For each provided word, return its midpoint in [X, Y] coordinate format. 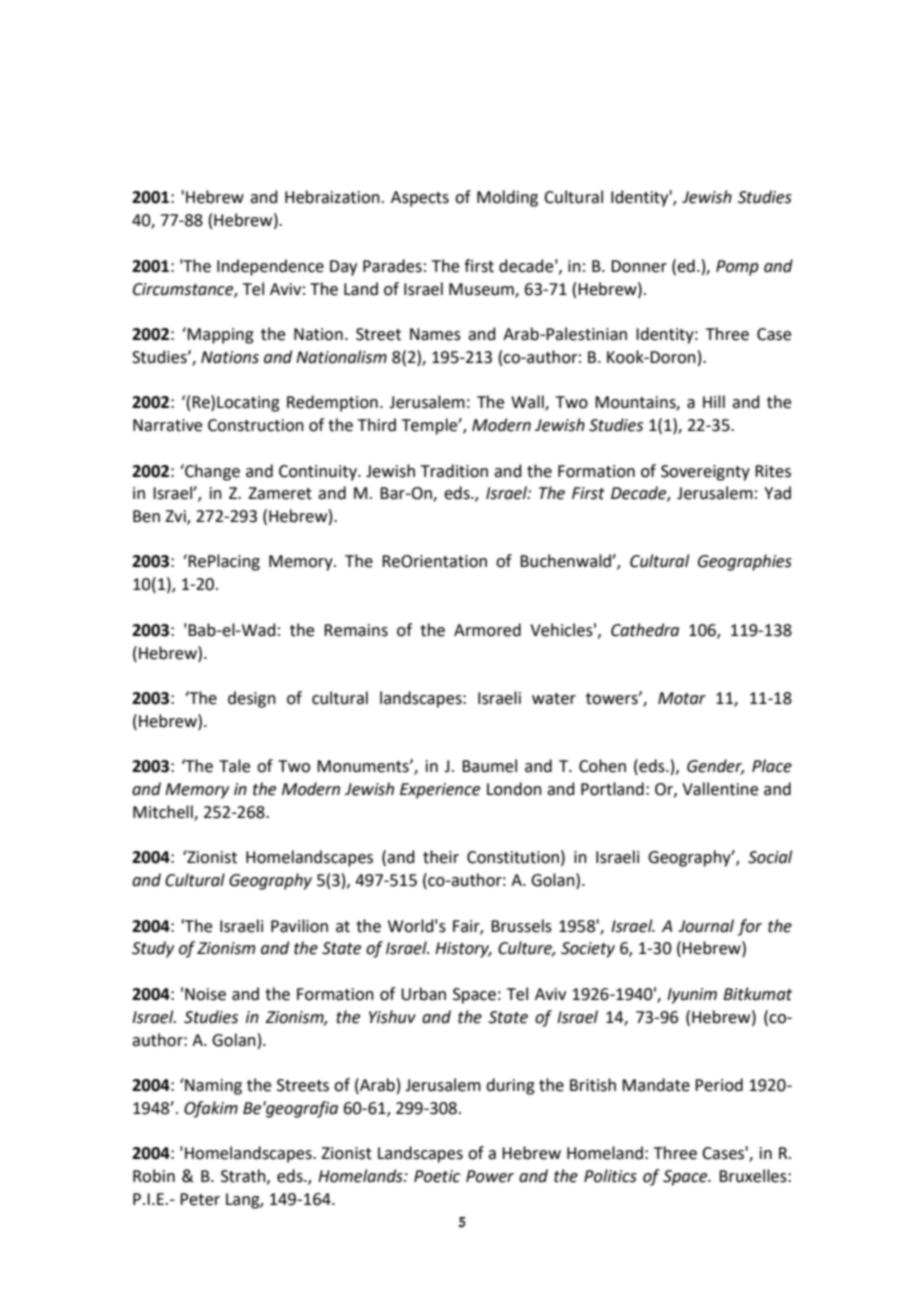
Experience [440, 791]
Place [772, 766]
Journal [706, 926]
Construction [256, 425]
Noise [205, 994]
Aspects [420, 199]
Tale [234, 766]
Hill [714, 401]
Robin [154, 1176]
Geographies [745, 562]
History [463, 950]
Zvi [176, 517]
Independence [270, 267]
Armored [487, 630]
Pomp [737, 268]
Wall [528, 403]
